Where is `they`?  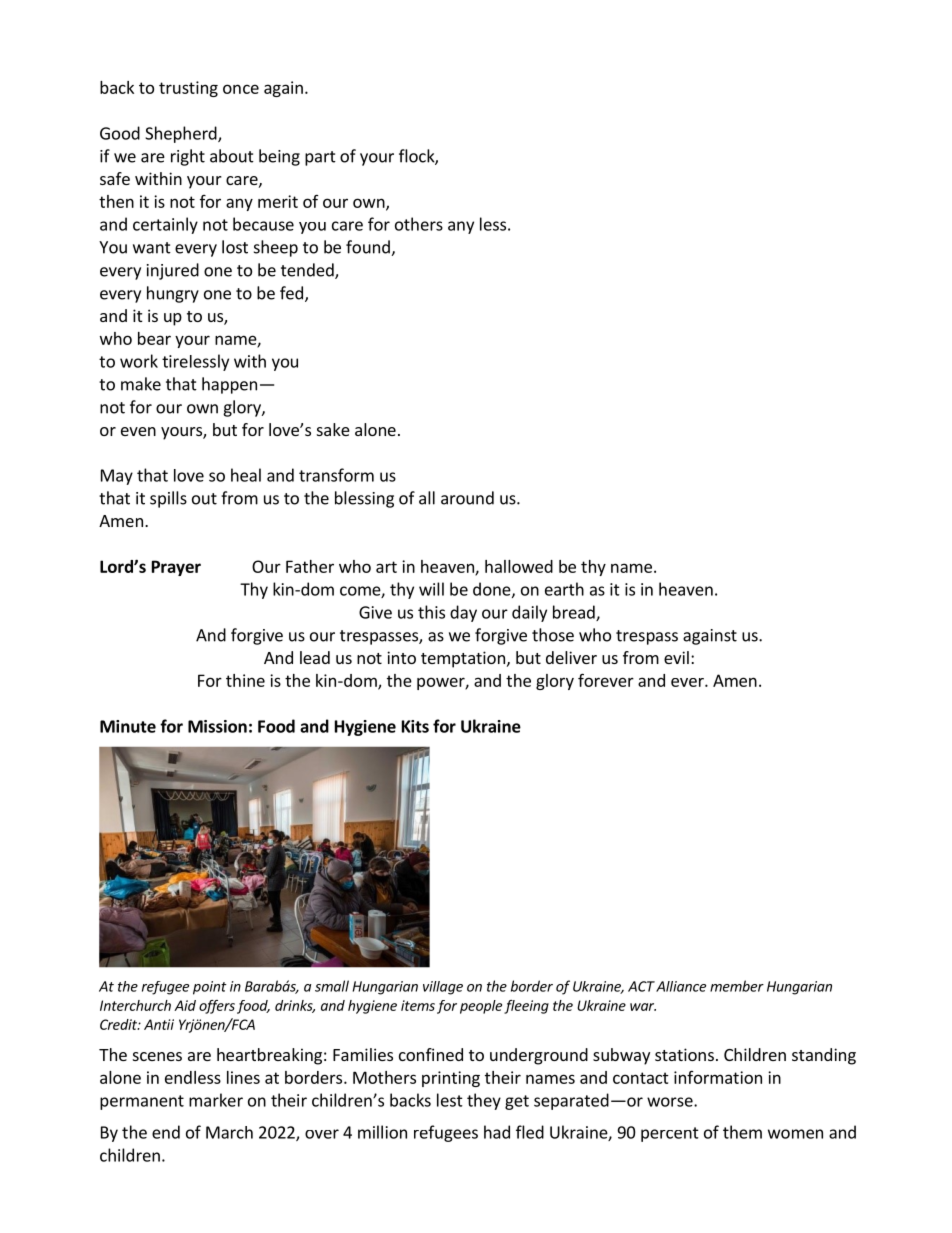
they is located at coordinates (484, 1101).
